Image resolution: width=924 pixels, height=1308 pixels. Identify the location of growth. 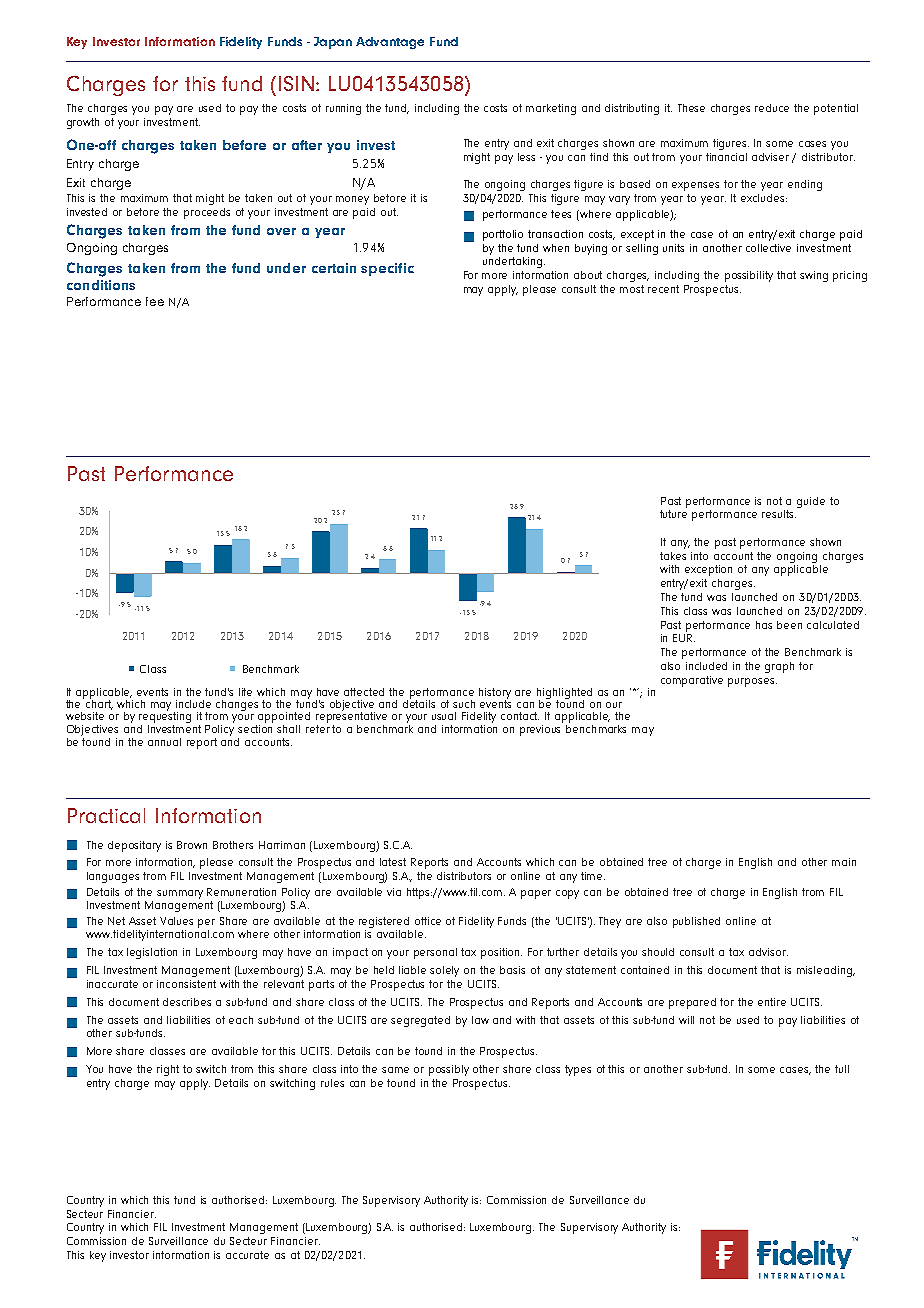
(83, 123).
